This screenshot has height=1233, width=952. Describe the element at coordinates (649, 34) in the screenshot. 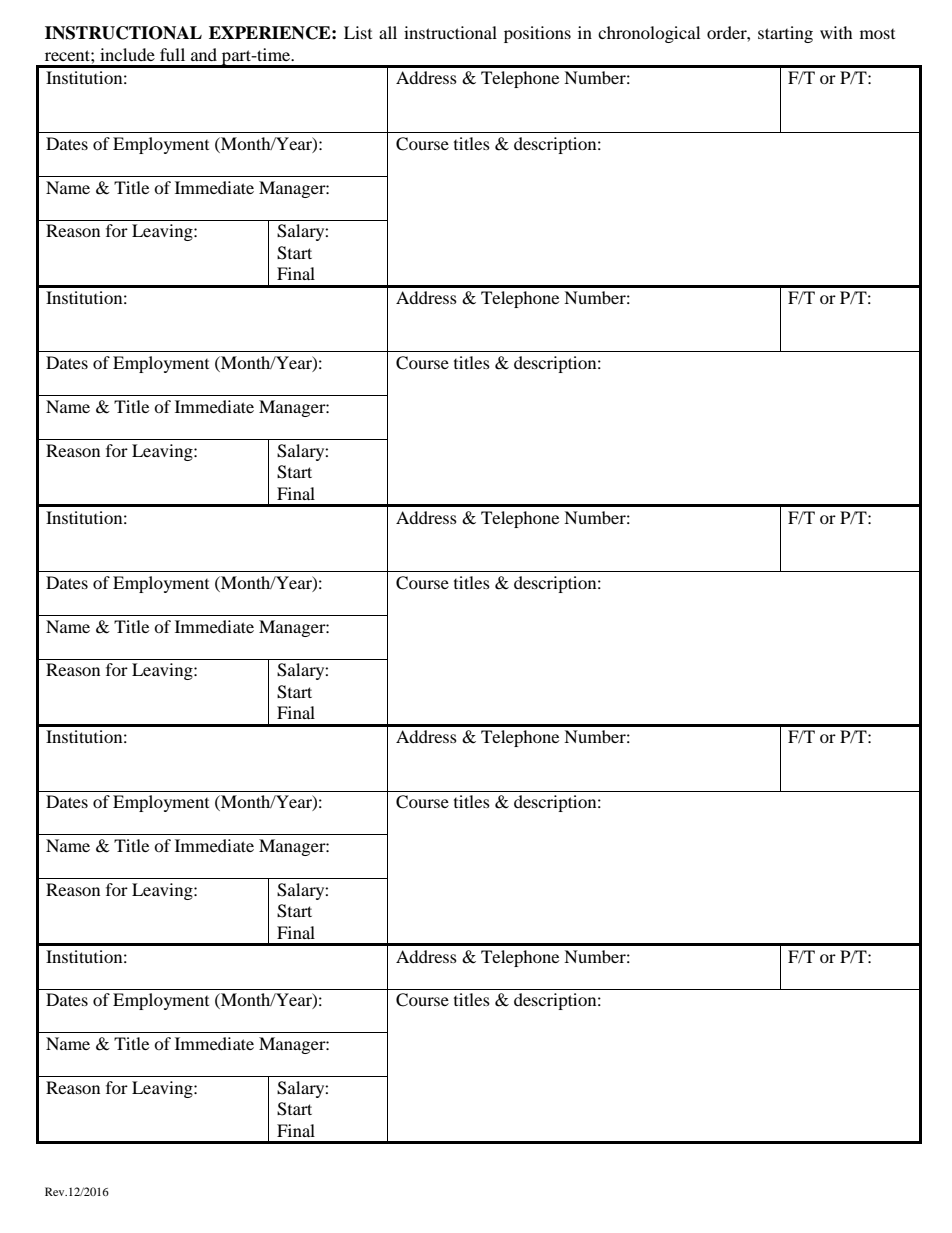

I see `chronological` at that location.
